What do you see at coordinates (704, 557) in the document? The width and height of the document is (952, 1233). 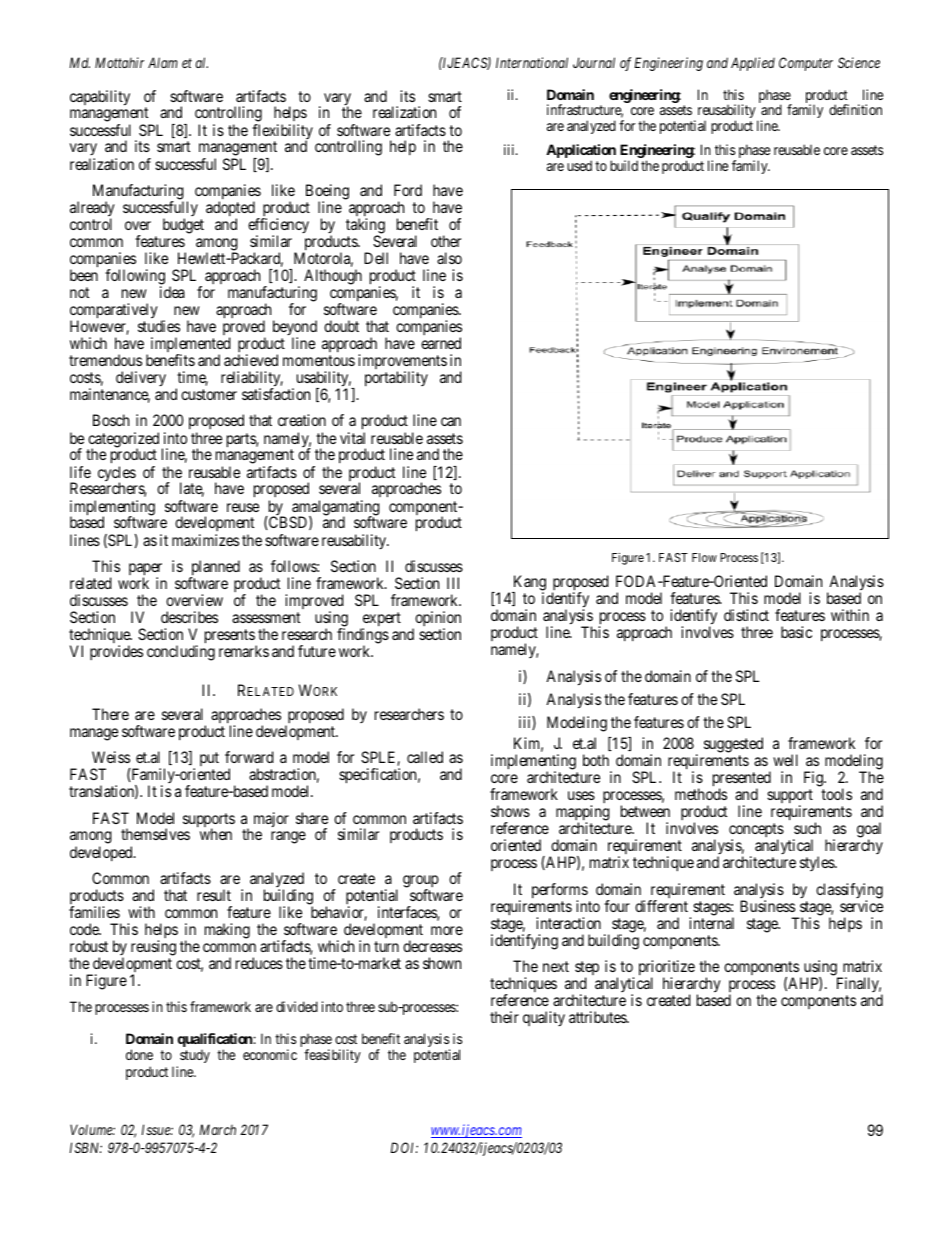 I see `Flow` at bounding box center [704, 557].
